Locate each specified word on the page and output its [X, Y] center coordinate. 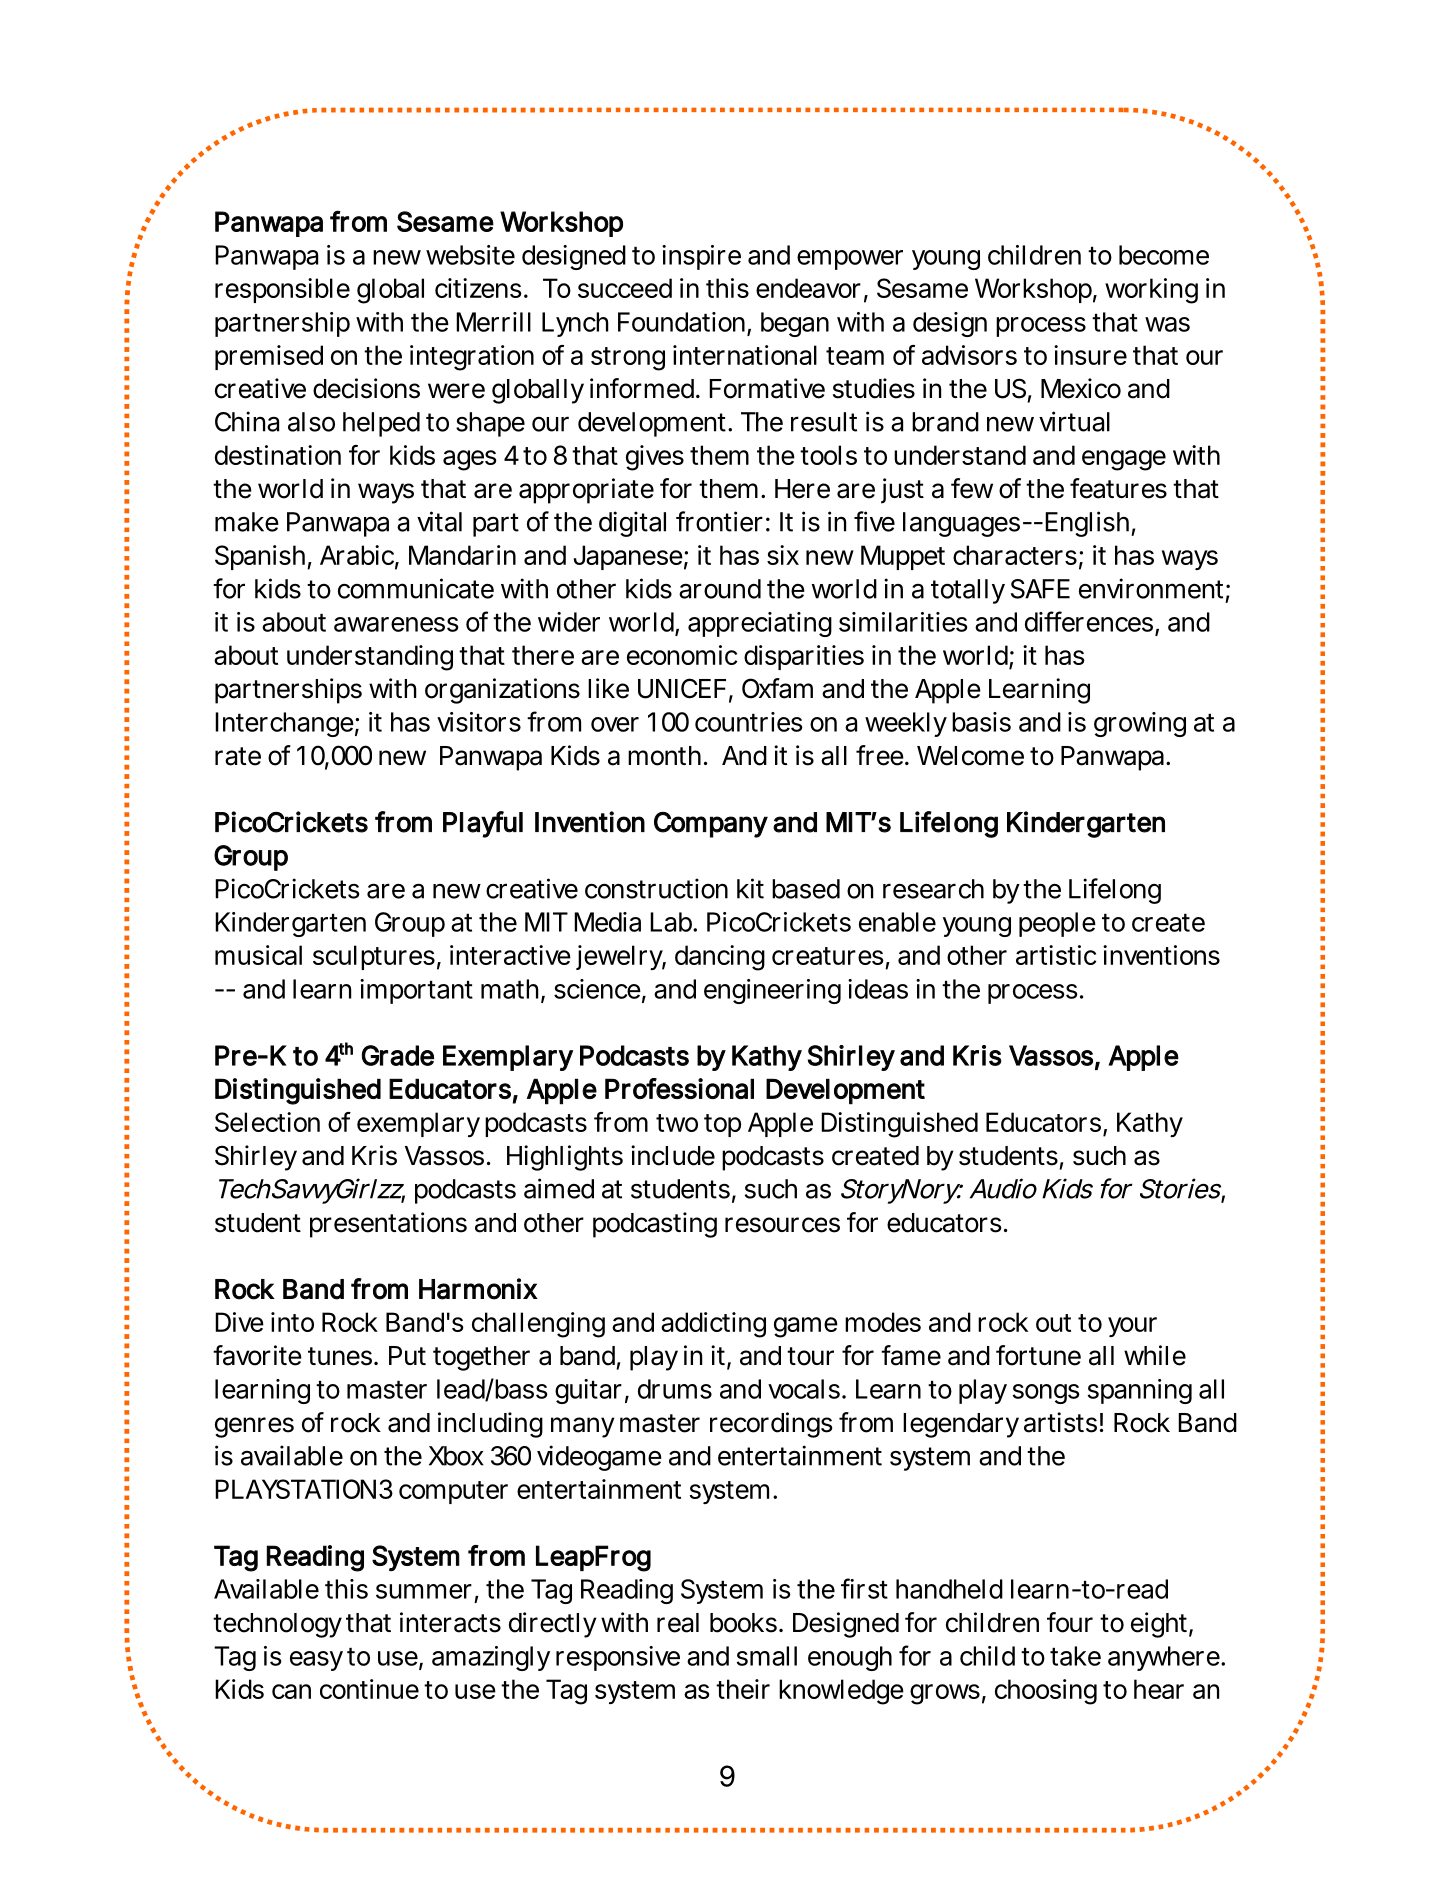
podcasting [655, 1225]
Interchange [284, 724]
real [678, 1623]
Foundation [681, 322]
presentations [388, 1225]
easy [316, 1661]
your [1132, 1327]
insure [1090, 355]
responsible [282, 290]
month [664, 756]
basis [981, 722]
